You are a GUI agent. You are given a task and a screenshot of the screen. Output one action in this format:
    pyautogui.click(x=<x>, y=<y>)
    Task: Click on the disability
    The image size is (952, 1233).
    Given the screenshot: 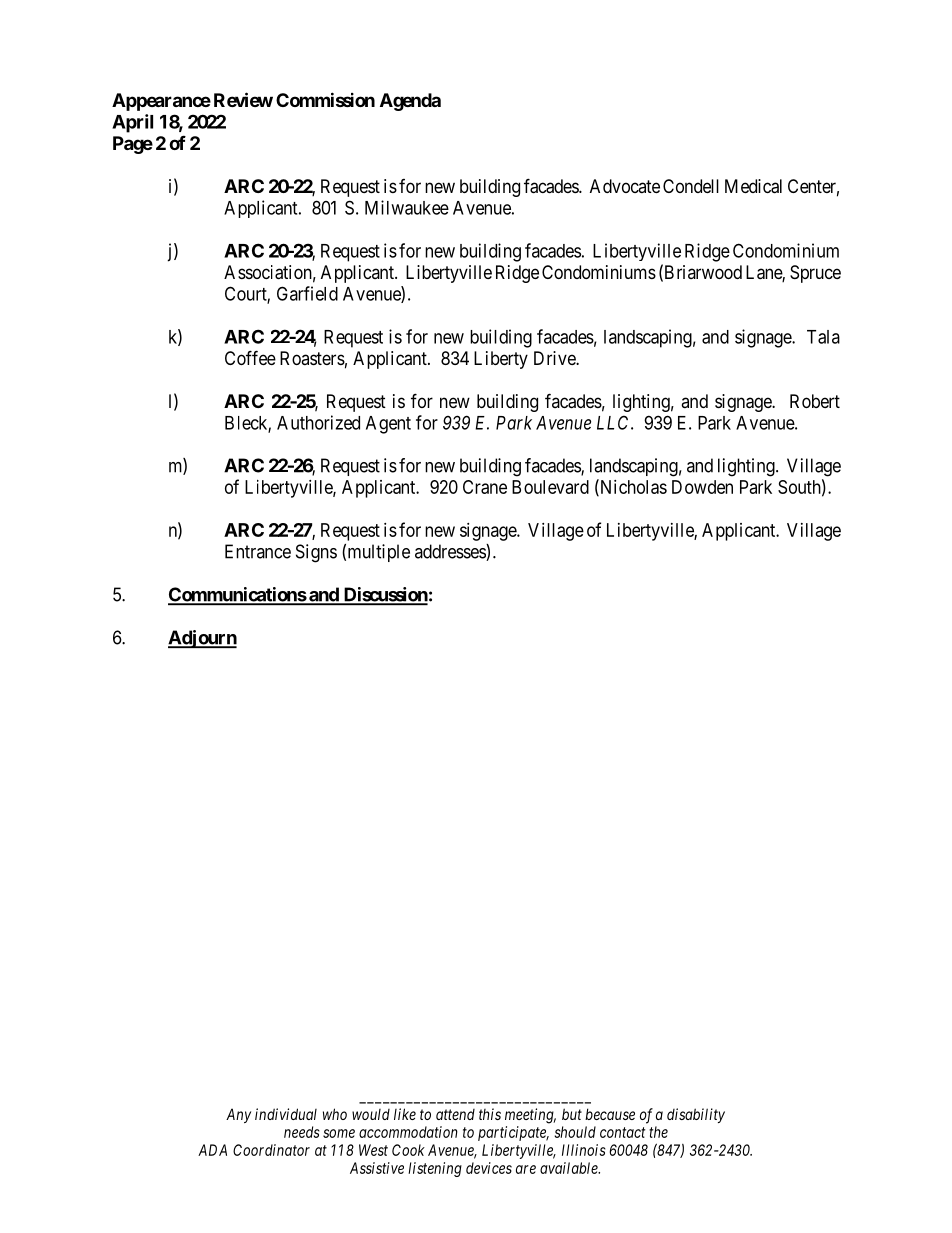 What is the action you would take?
    pyautogui.click(x=696, y=1115)
